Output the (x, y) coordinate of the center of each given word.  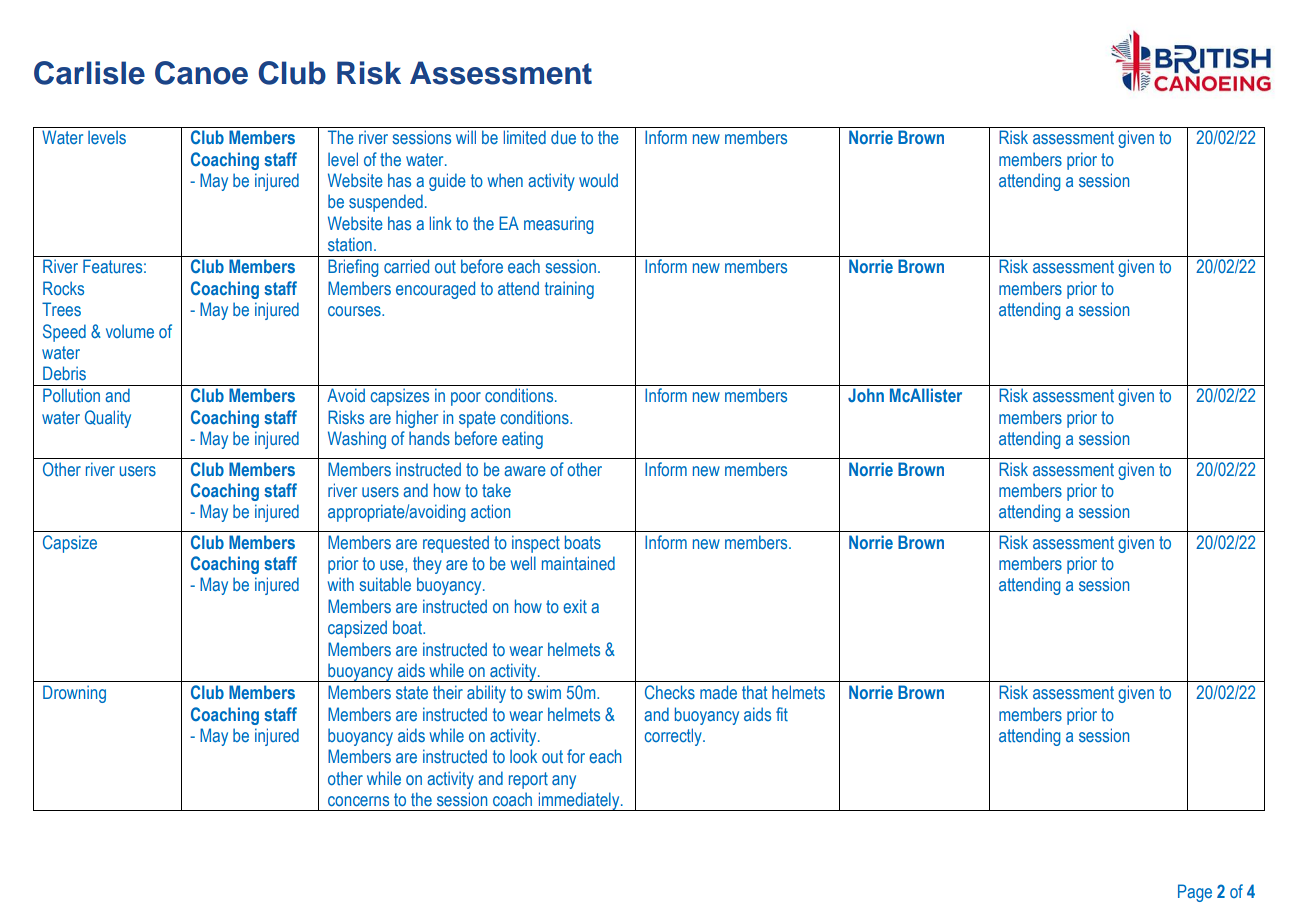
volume (130, 331)
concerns (358, 801)
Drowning (74, 694)
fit (782, 714)
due (563, 137)
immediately (579, 801)
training (569, 290)
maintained (578, 563)
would (598, 180)
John (866, 395)
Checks (670, 692)
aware (525, 471)
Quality (108, 419)
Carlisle (89, 73)
